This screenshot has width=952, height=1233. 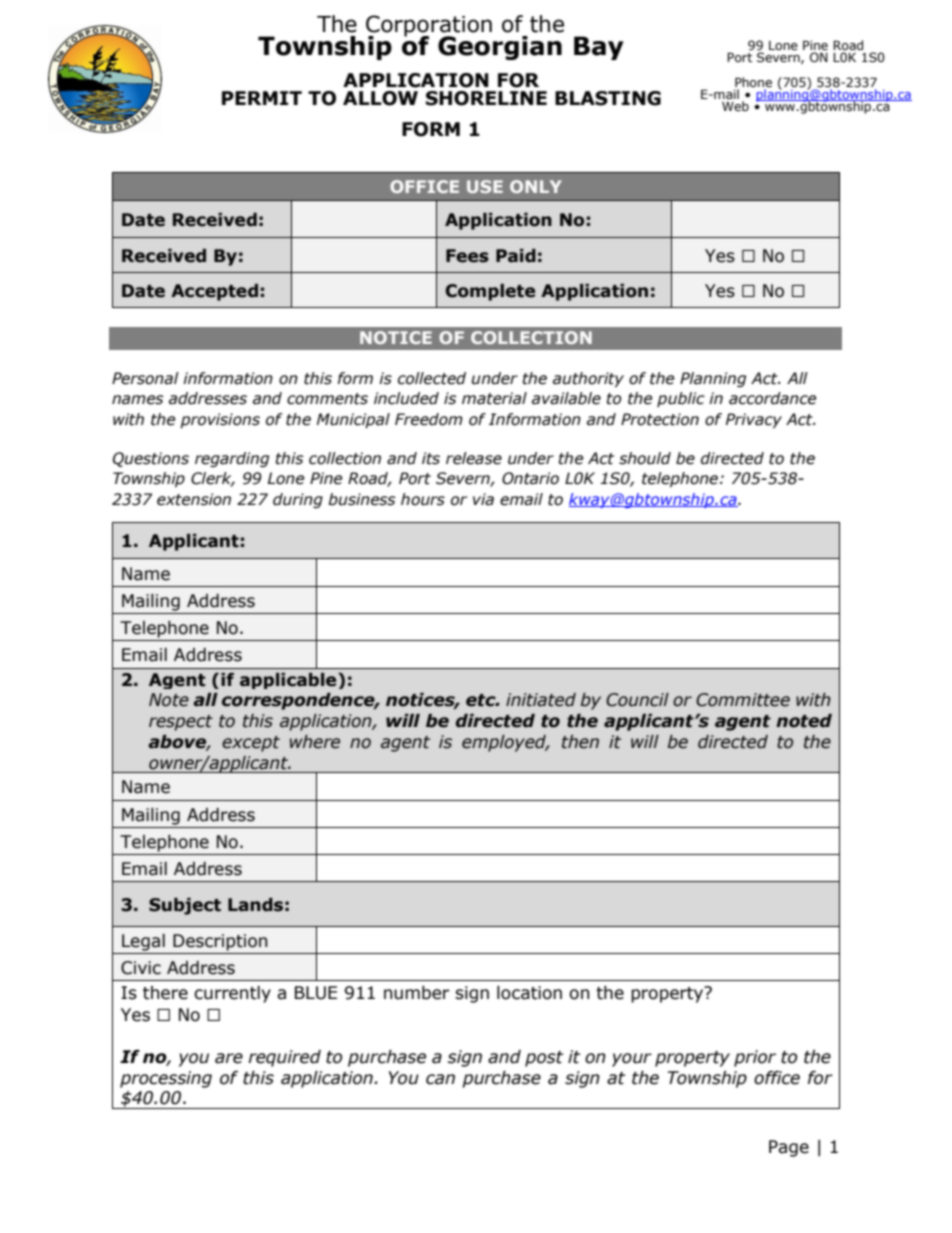 What do you see at coordinates (494, 398) in the screenshot?
I see `material` at bounding box center [494, 398].
